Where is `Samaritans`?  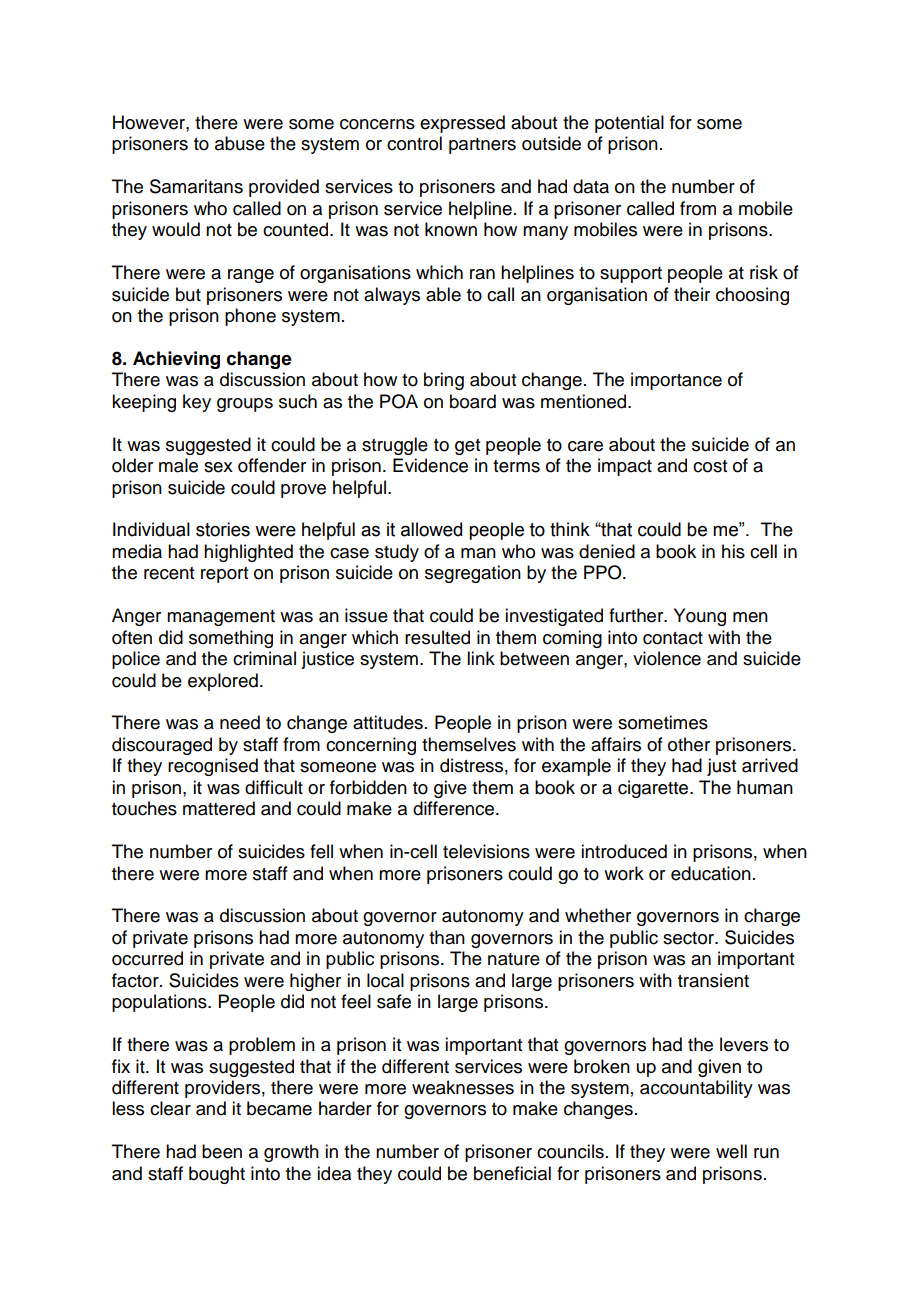
Samaritans is located at coordinates (196, 186).
